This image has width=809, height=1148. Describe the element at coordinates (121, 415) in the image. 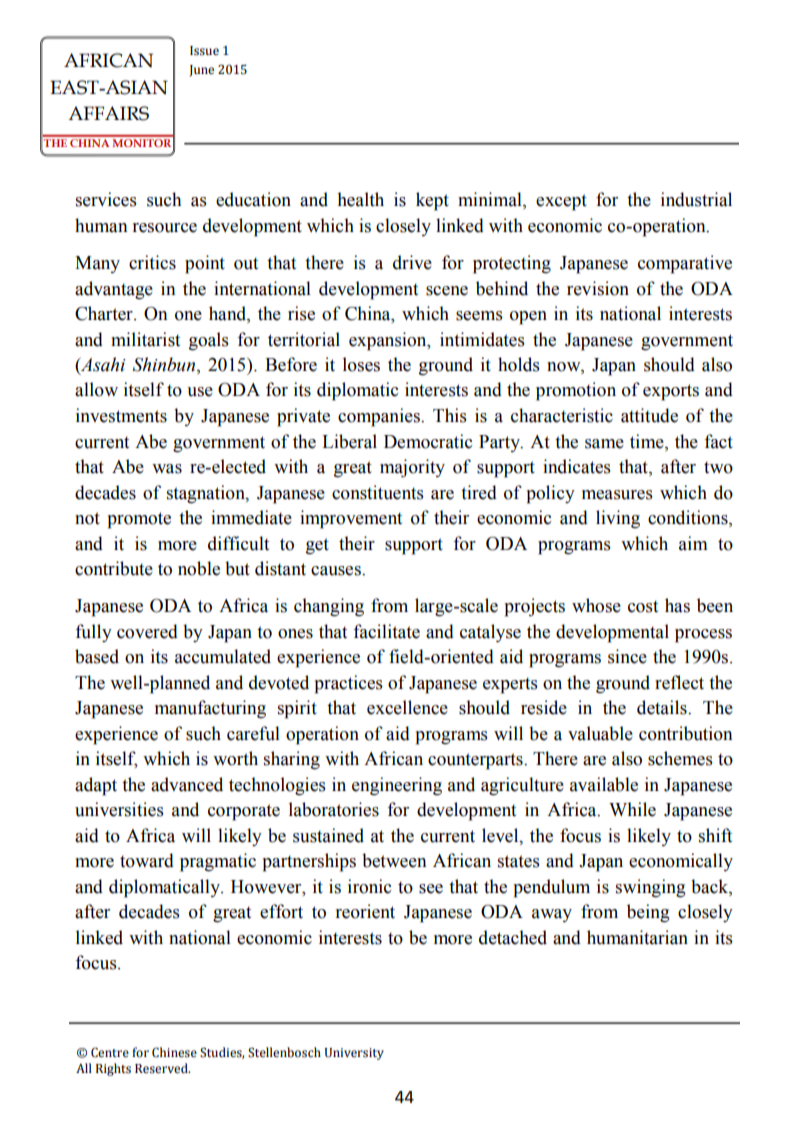

I see `investments` at that location.
